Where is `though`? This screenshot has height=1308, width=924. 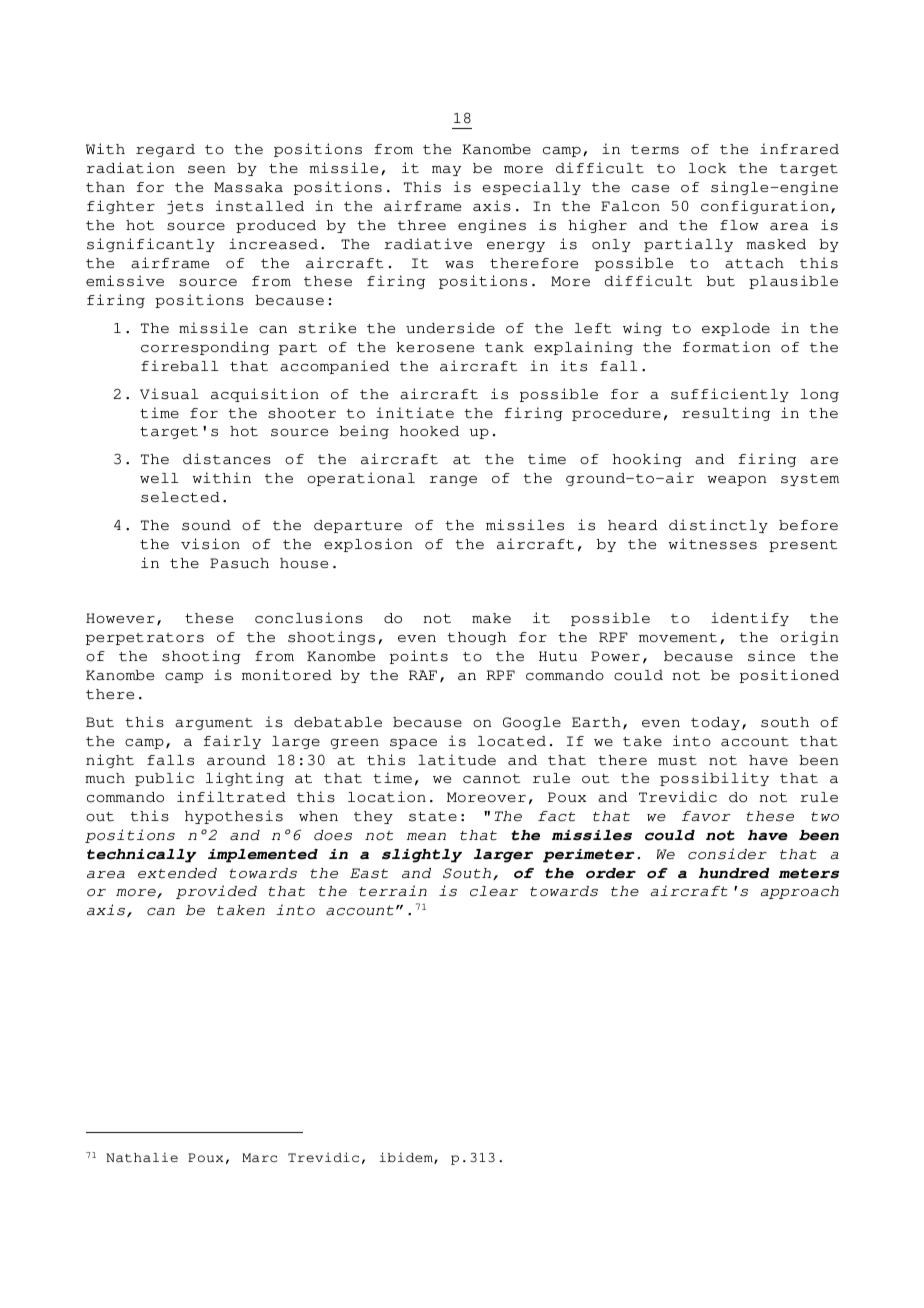 though is located at coordinates (476, 638).
